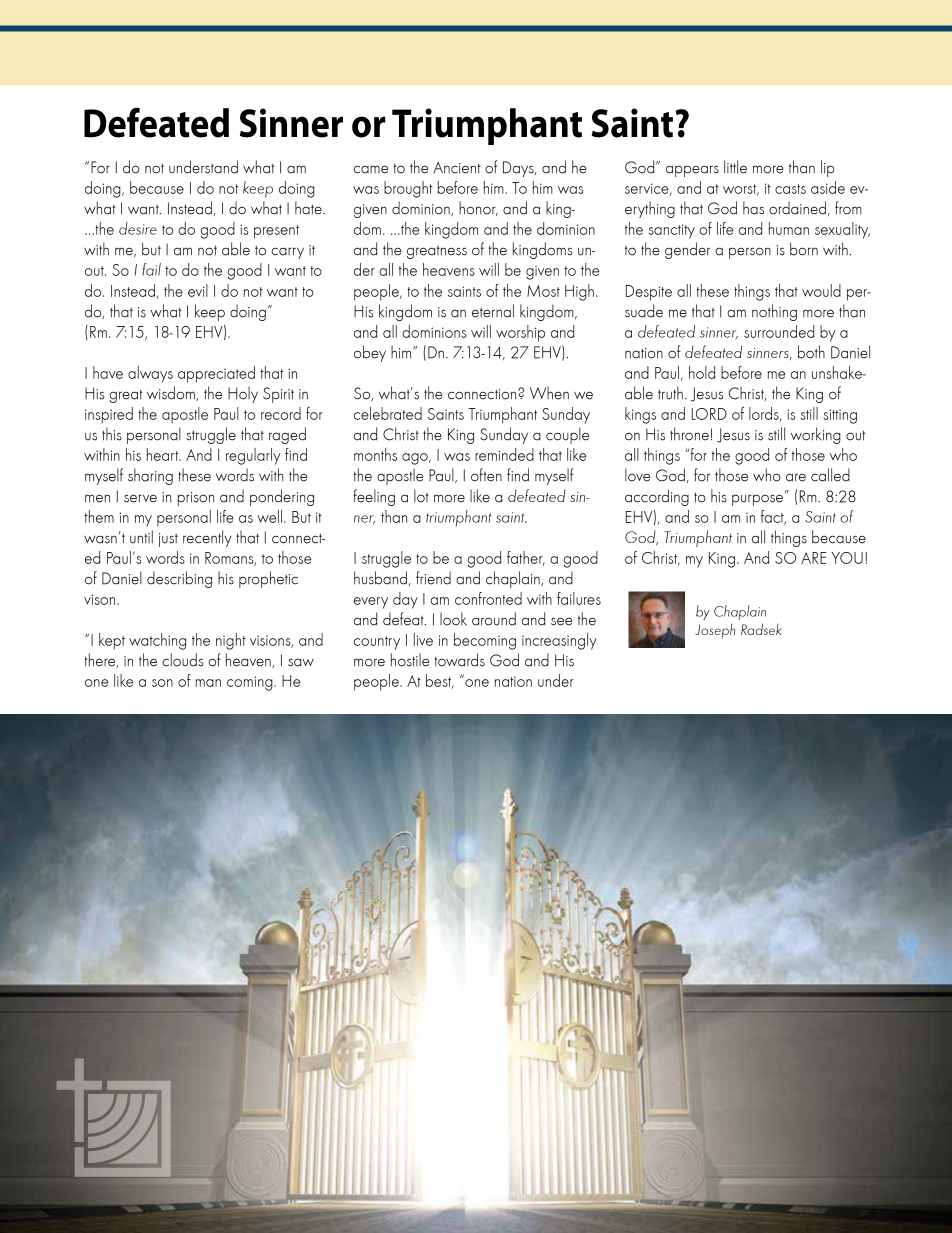 This screenshot has height=1233, width=952. What do you see at coordinates (309, 208) in the screenshot?
I see `hate` at bounding box center [309, 208].
